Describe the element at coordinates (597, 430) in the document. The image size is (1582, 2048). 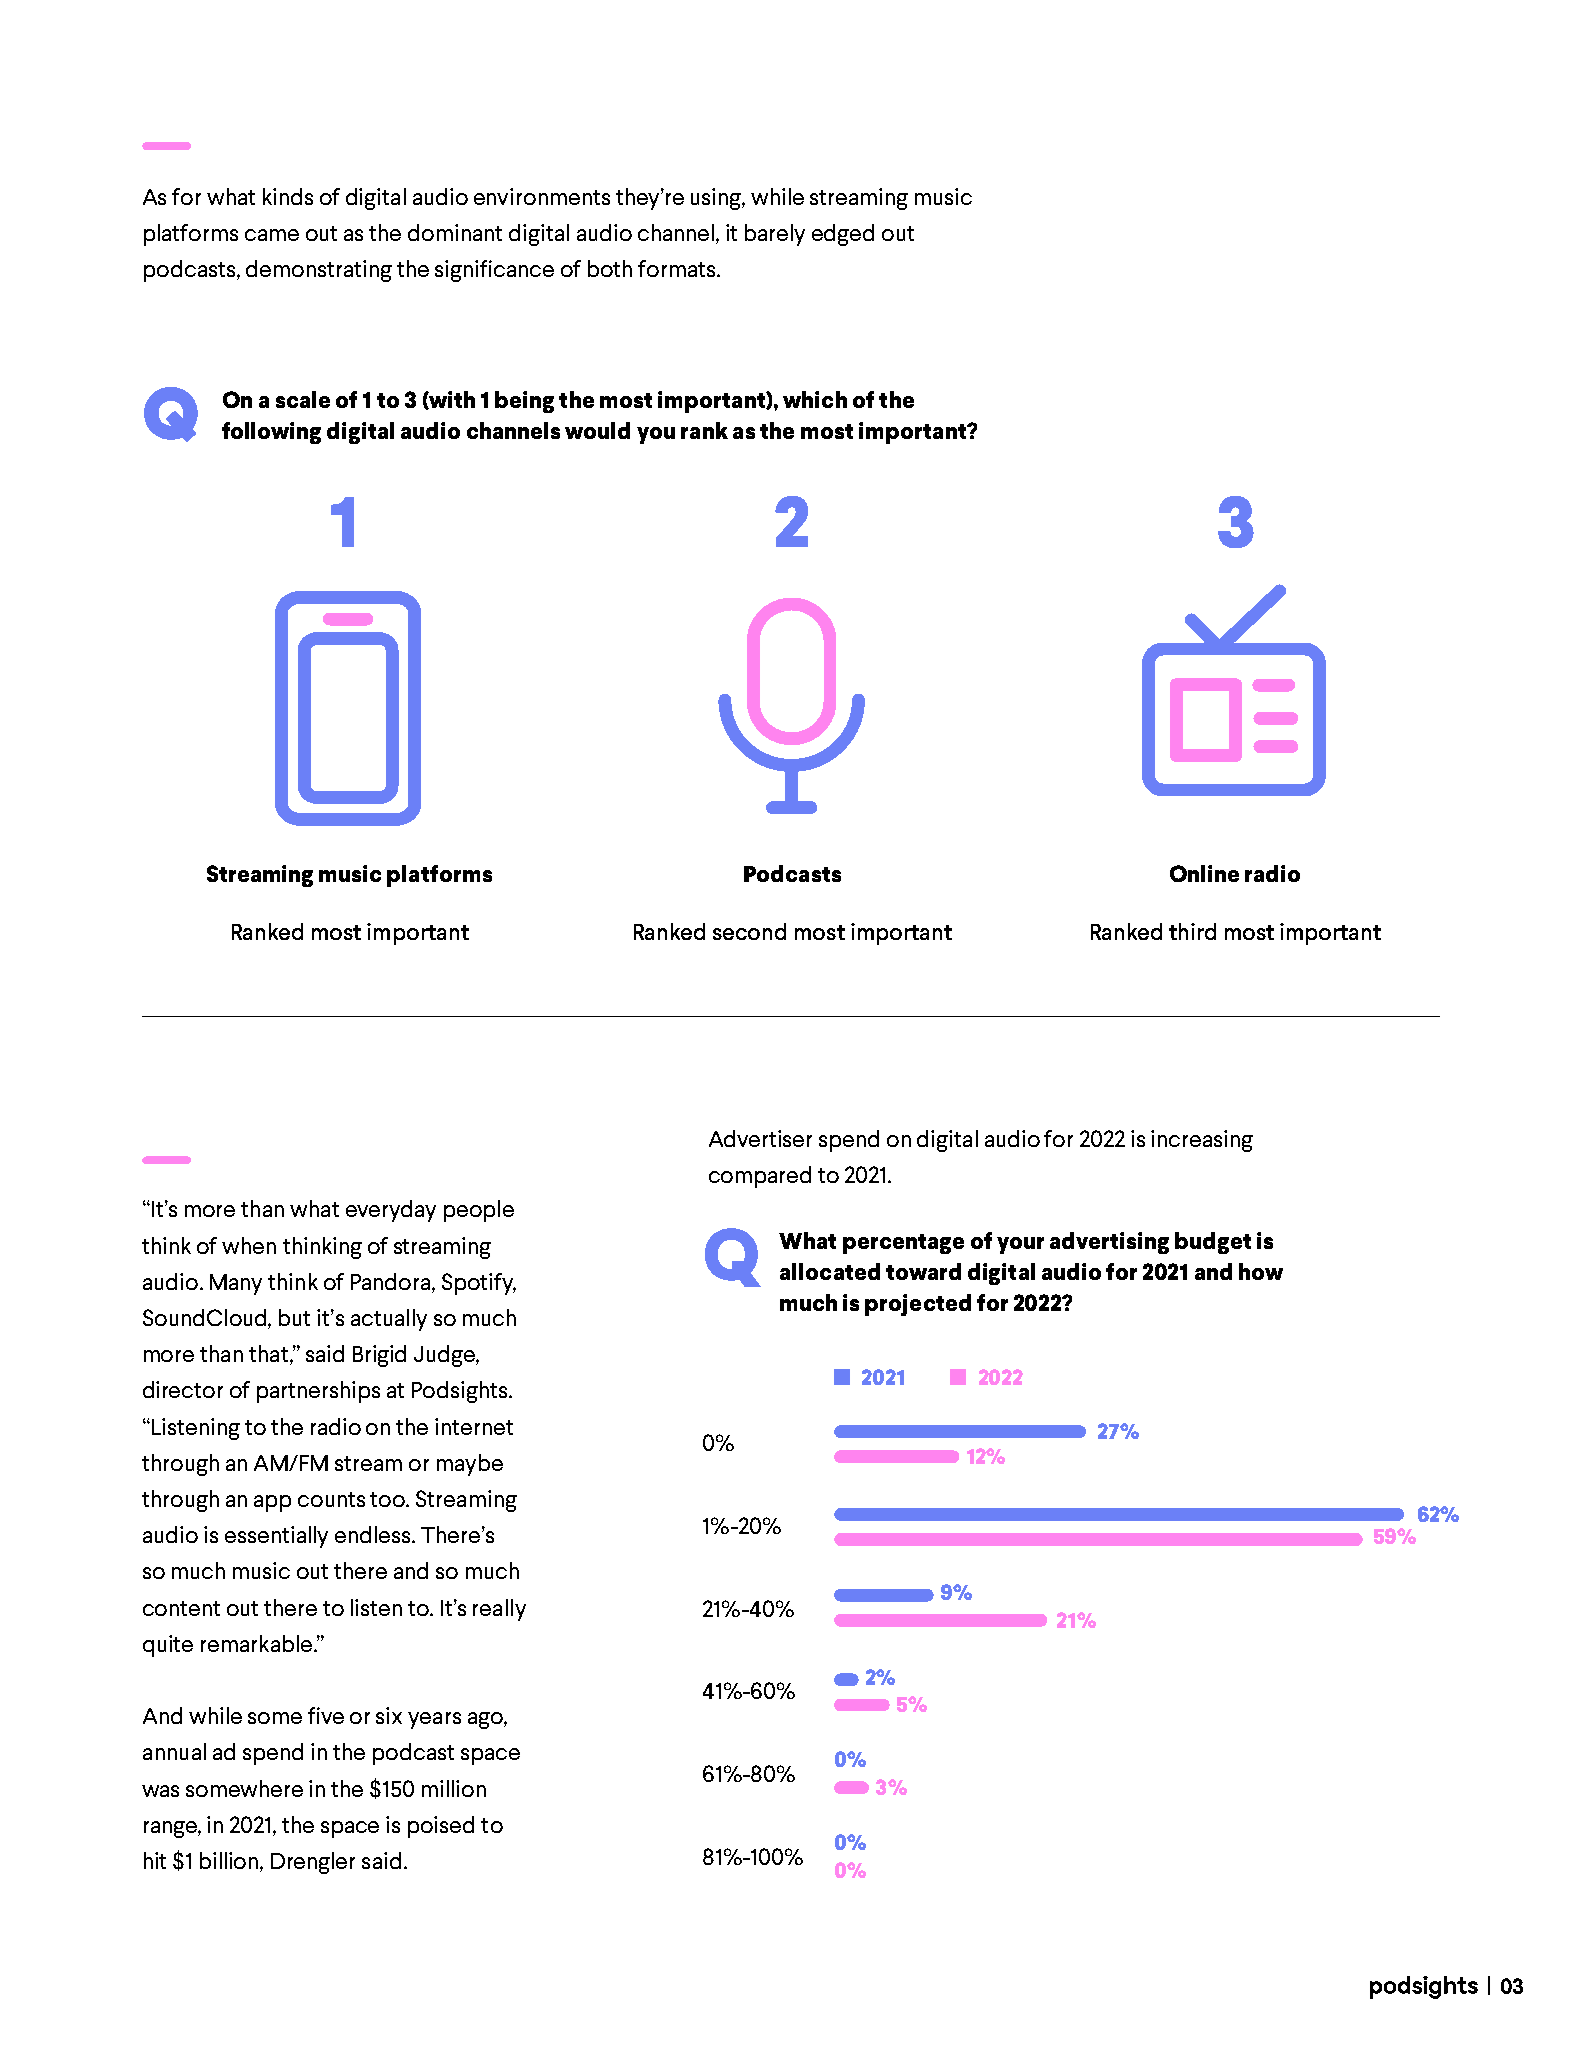
I see `would` at that location.
